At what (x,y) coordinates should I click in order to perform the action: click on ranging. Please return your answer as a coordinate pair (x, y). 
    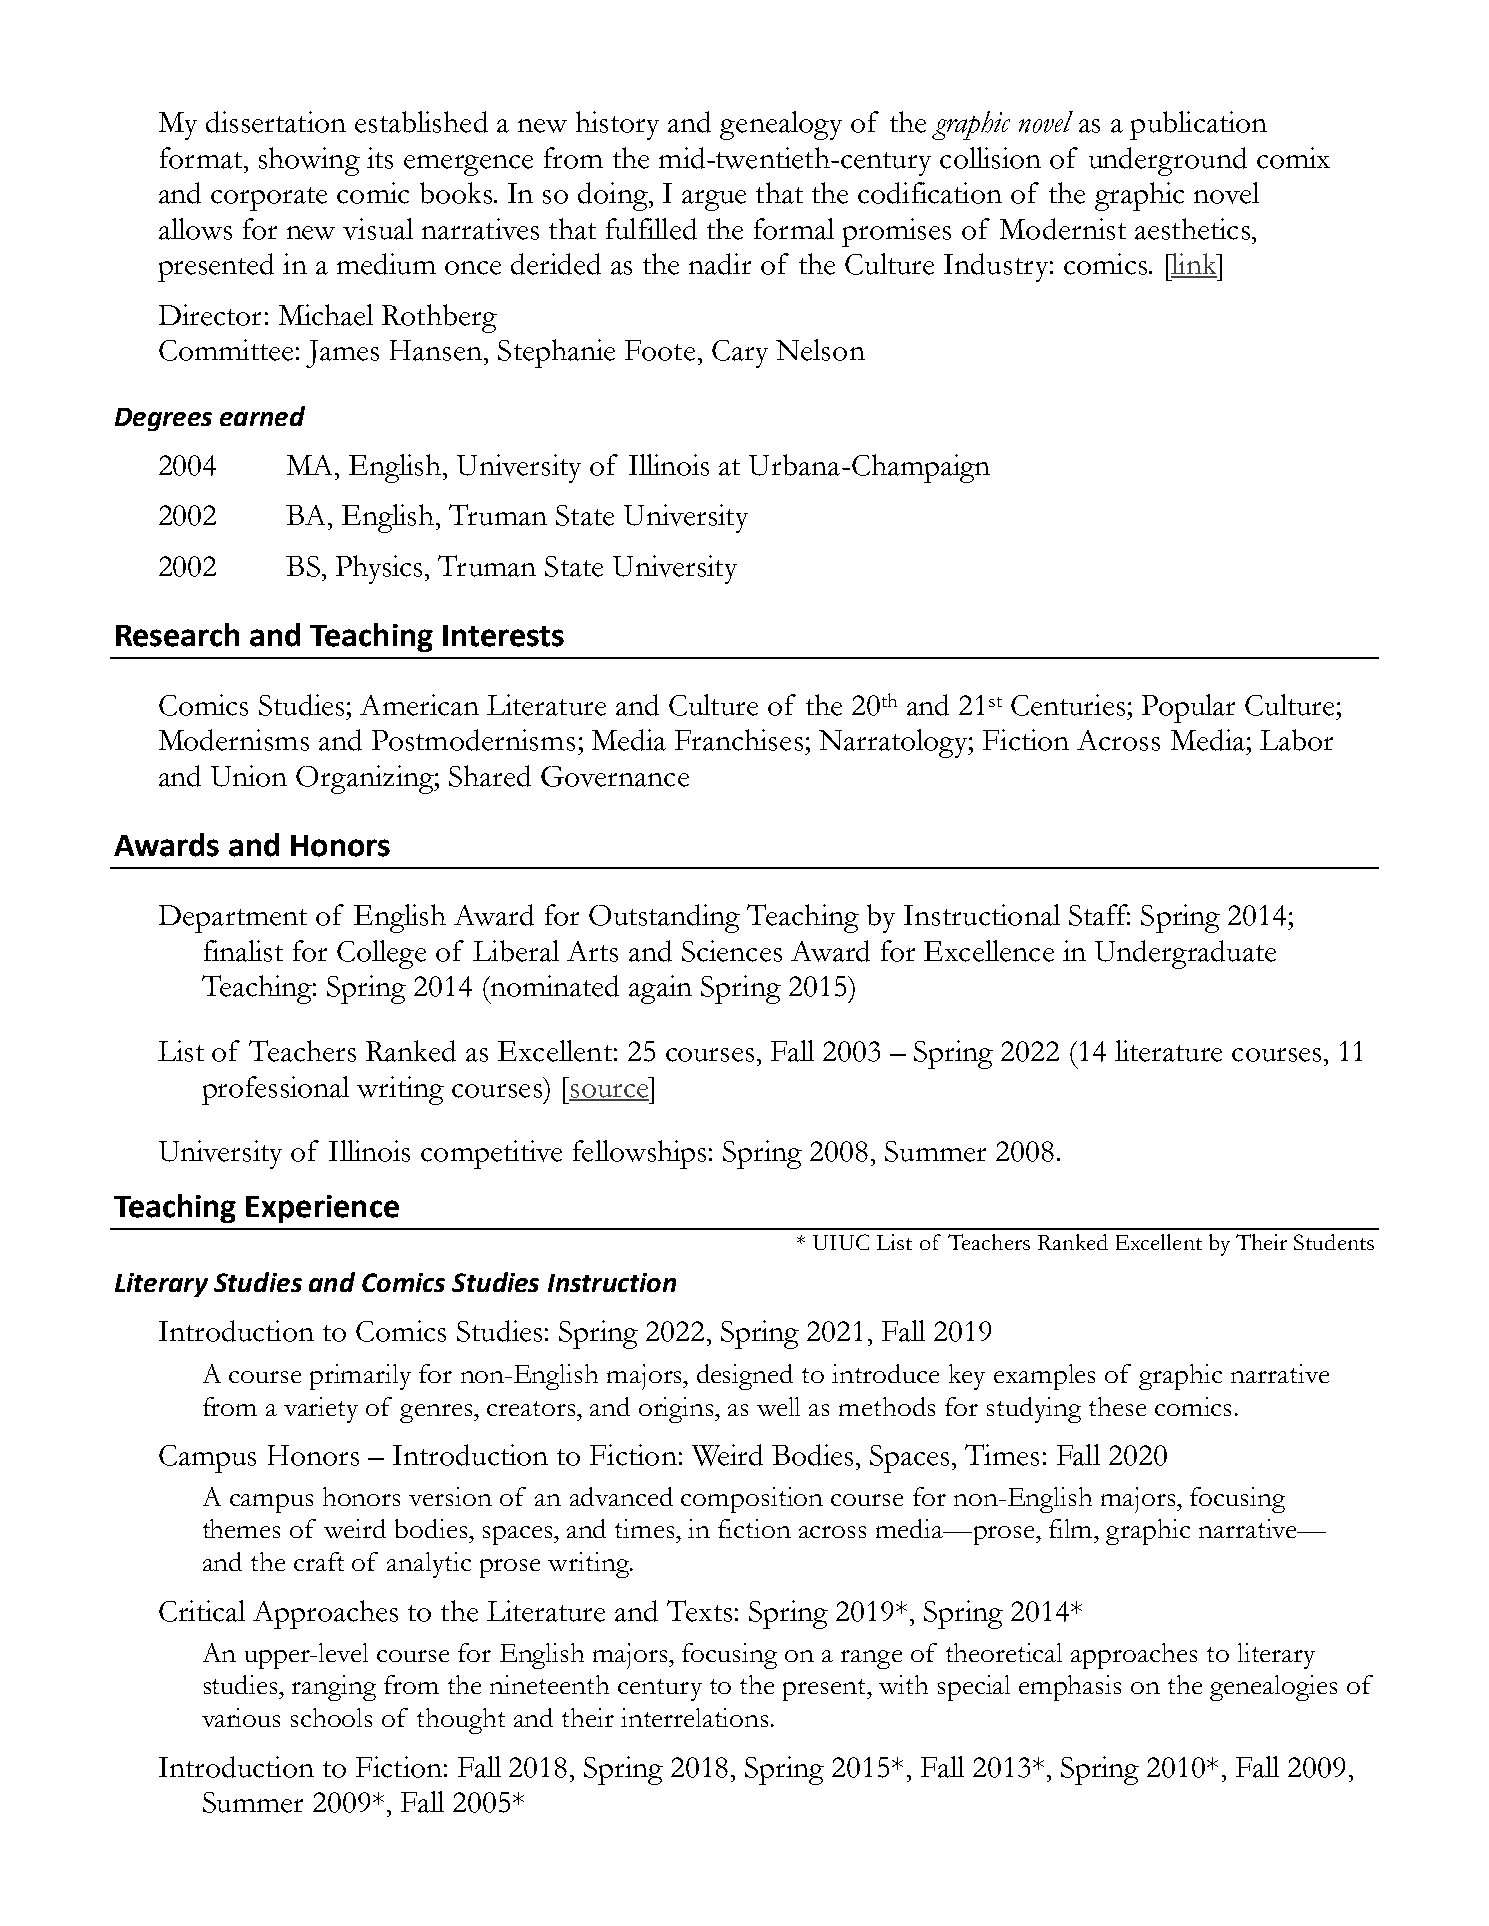
    Looking at the image, I should click on (334, 1688).
